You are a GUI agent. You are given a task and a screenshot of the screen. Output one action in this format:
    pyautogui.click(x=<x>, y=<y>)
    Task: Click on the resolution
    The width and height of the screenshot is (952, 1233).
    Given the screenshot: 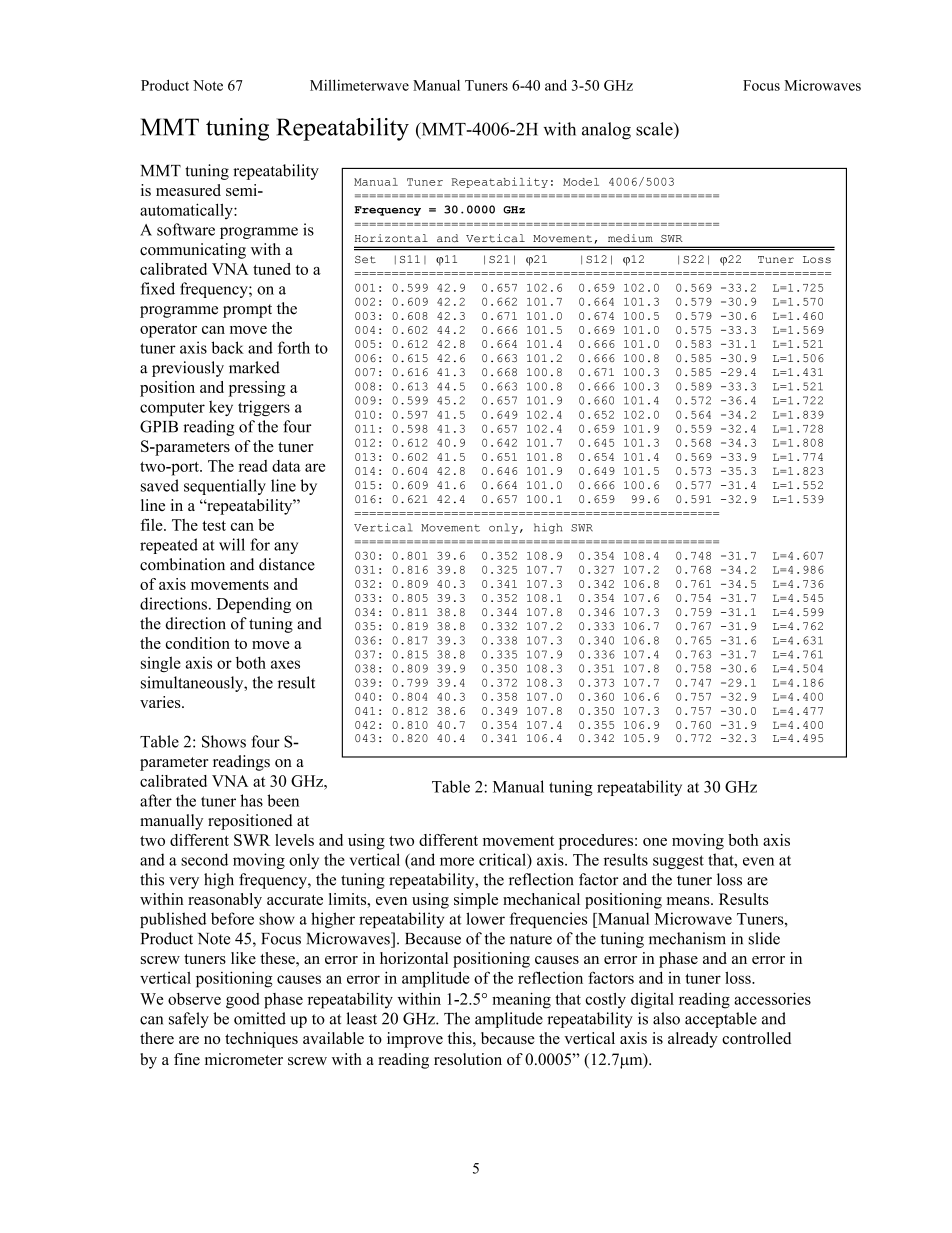 What is the action you would take?
    pyautogui.click(x=468, y=1059)
